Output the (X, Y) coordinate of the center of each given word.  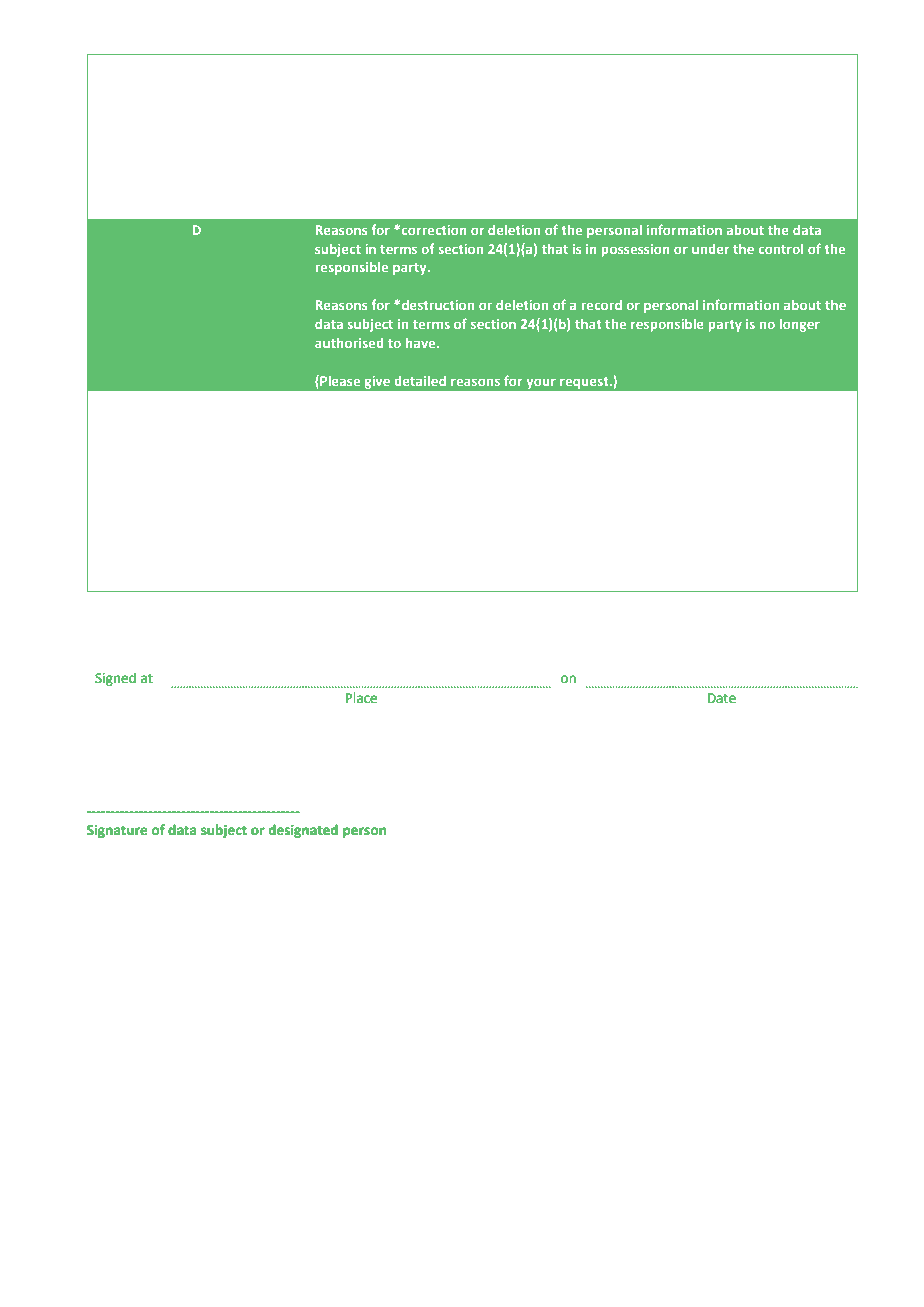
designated (303, 831)
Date (722, 698)
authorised (349, 343)
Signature (117, 831)
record (601, 305)
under (710, 249)
